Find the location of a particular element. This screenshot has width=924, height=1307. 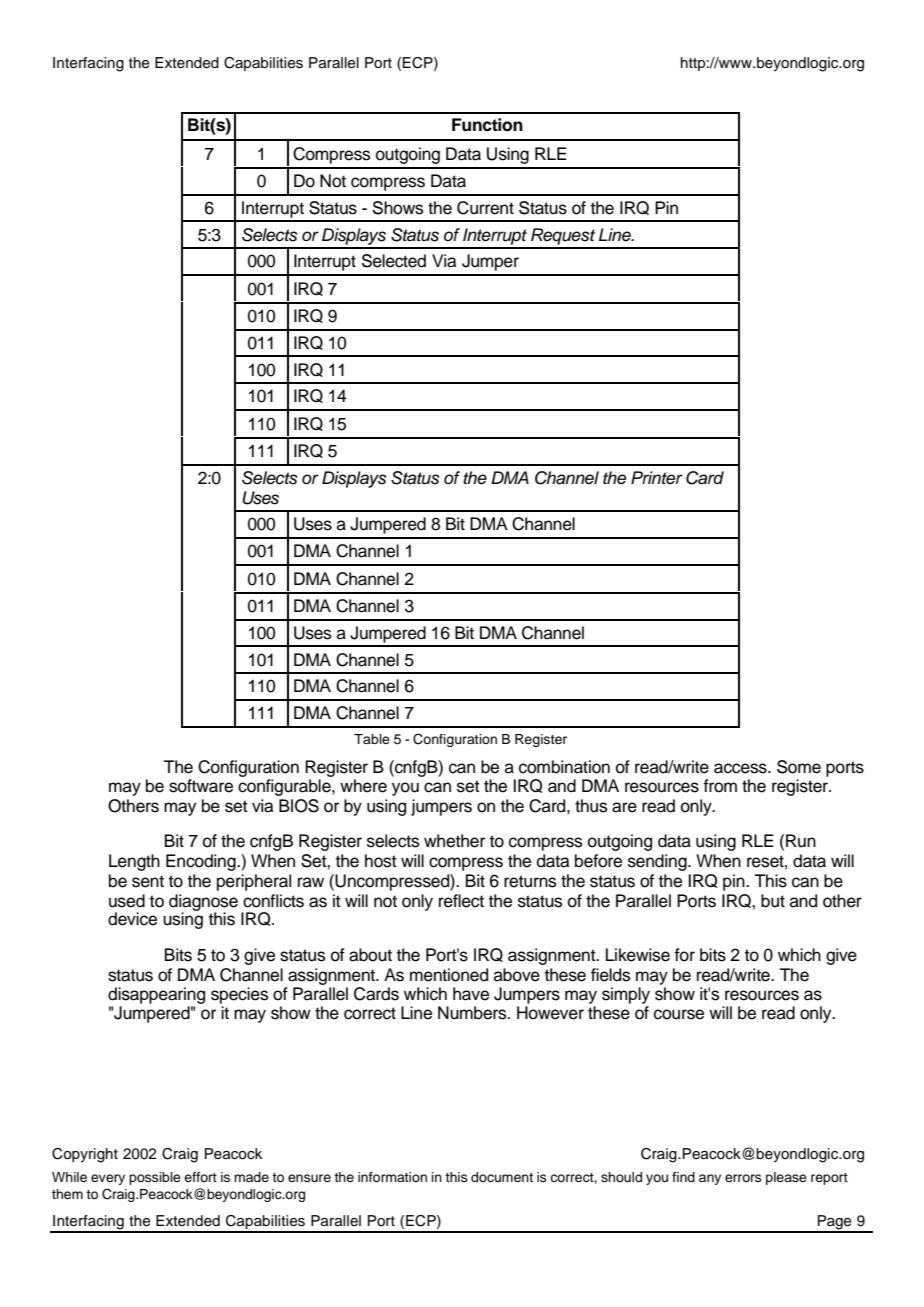

Selected is located at coordinates (394, 261).
